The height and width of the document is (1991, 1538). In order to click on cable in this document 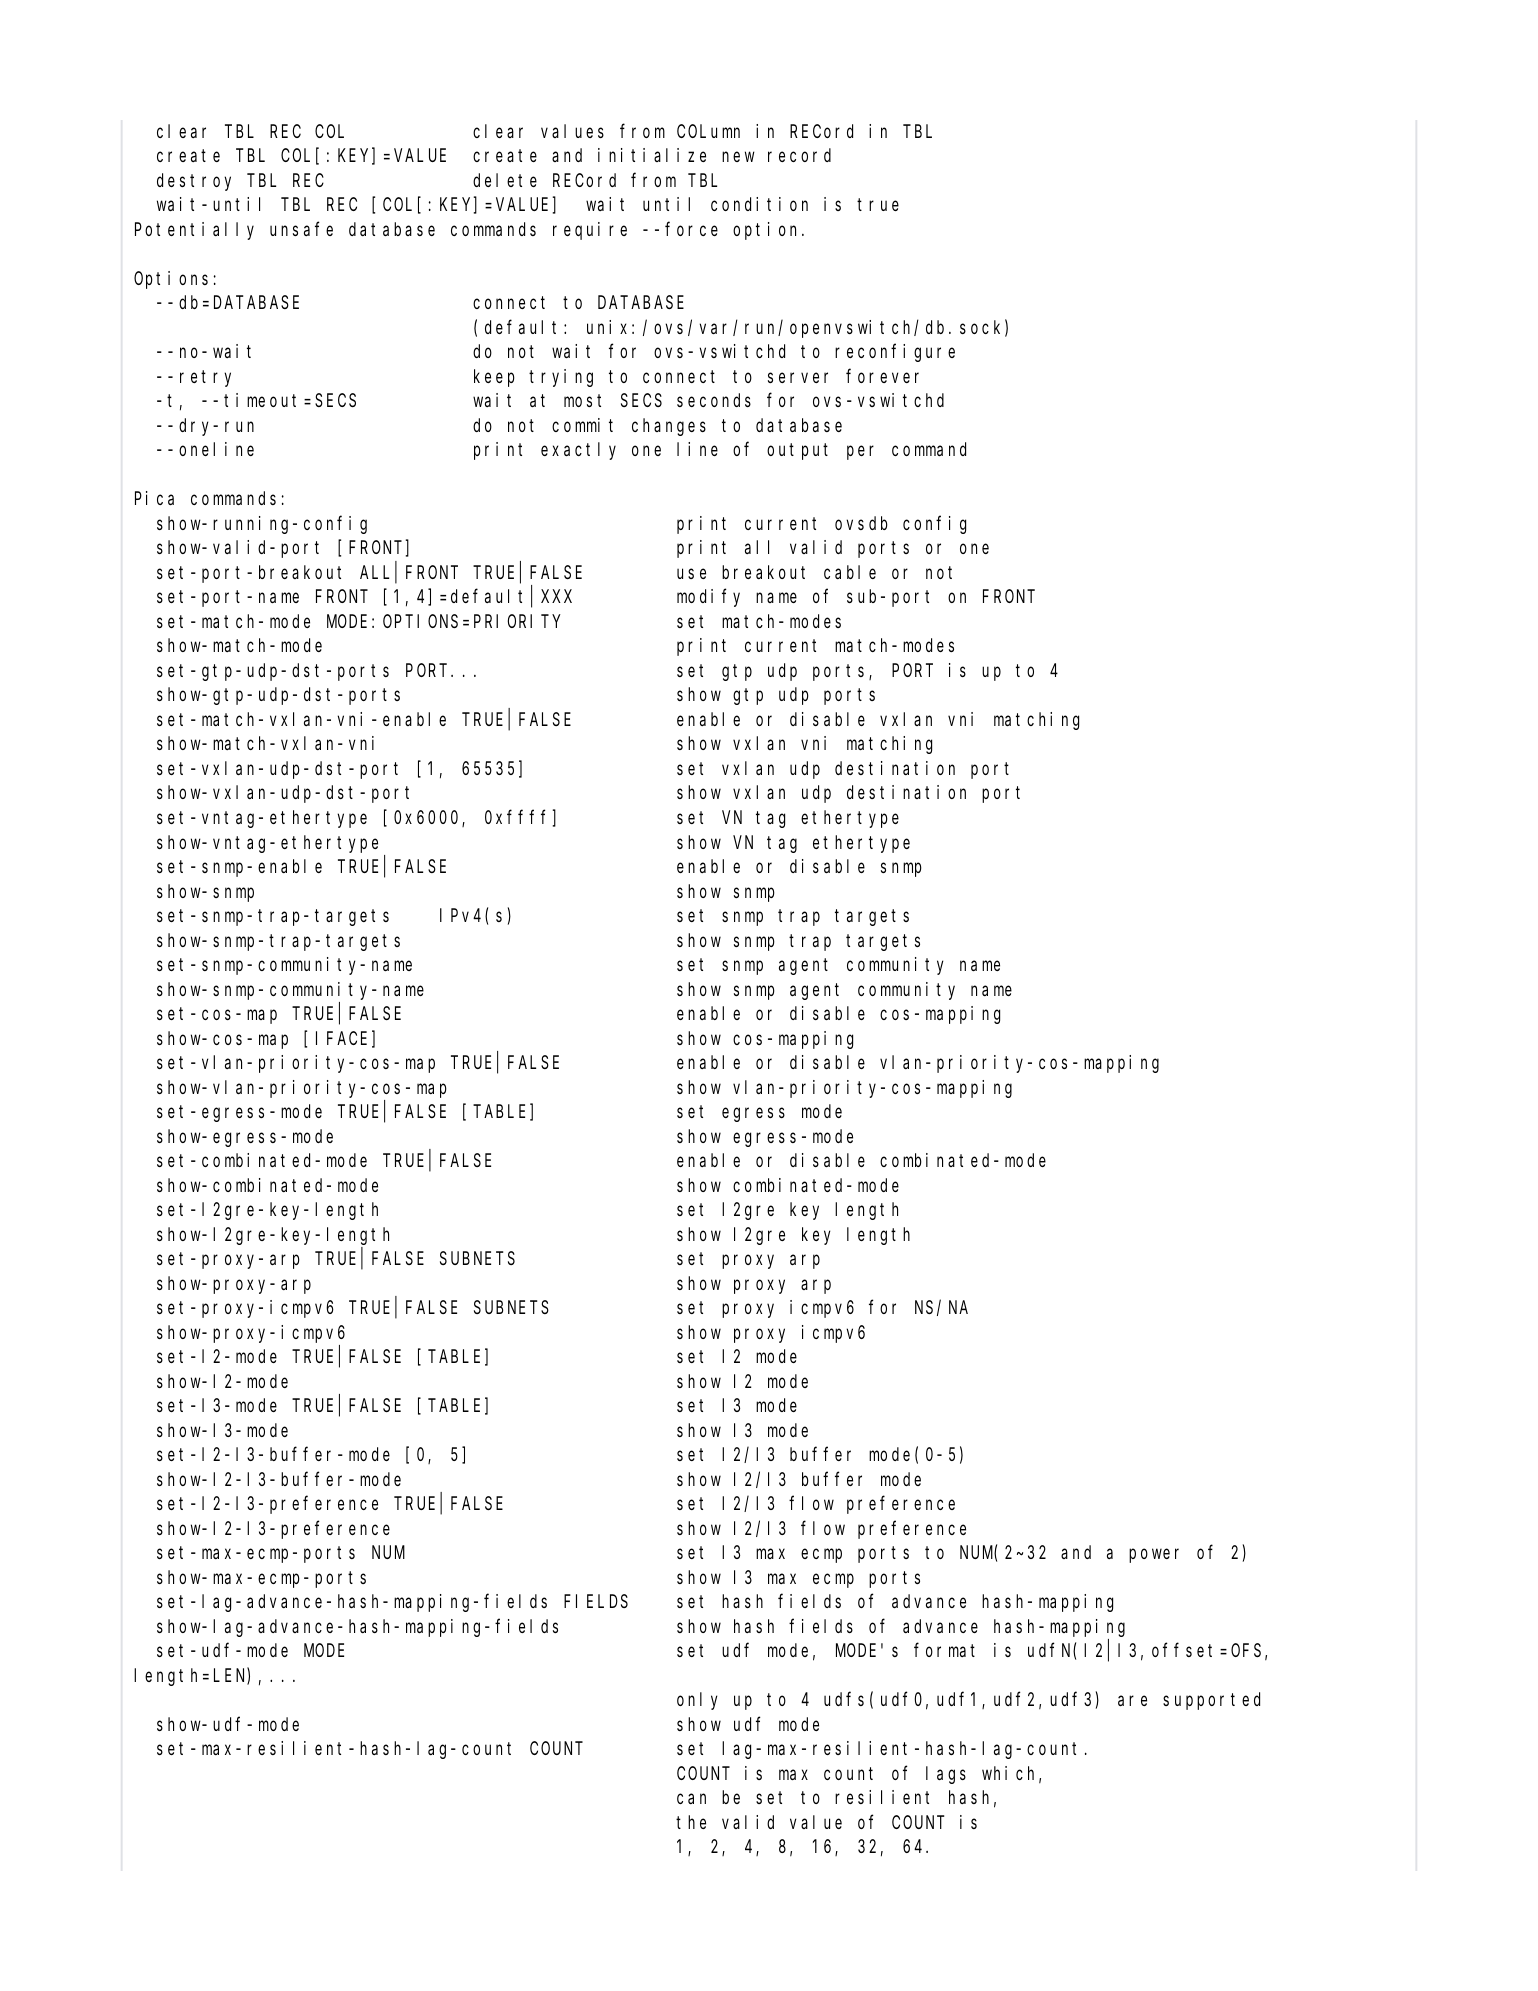, I will do `click(850, 572)`.
